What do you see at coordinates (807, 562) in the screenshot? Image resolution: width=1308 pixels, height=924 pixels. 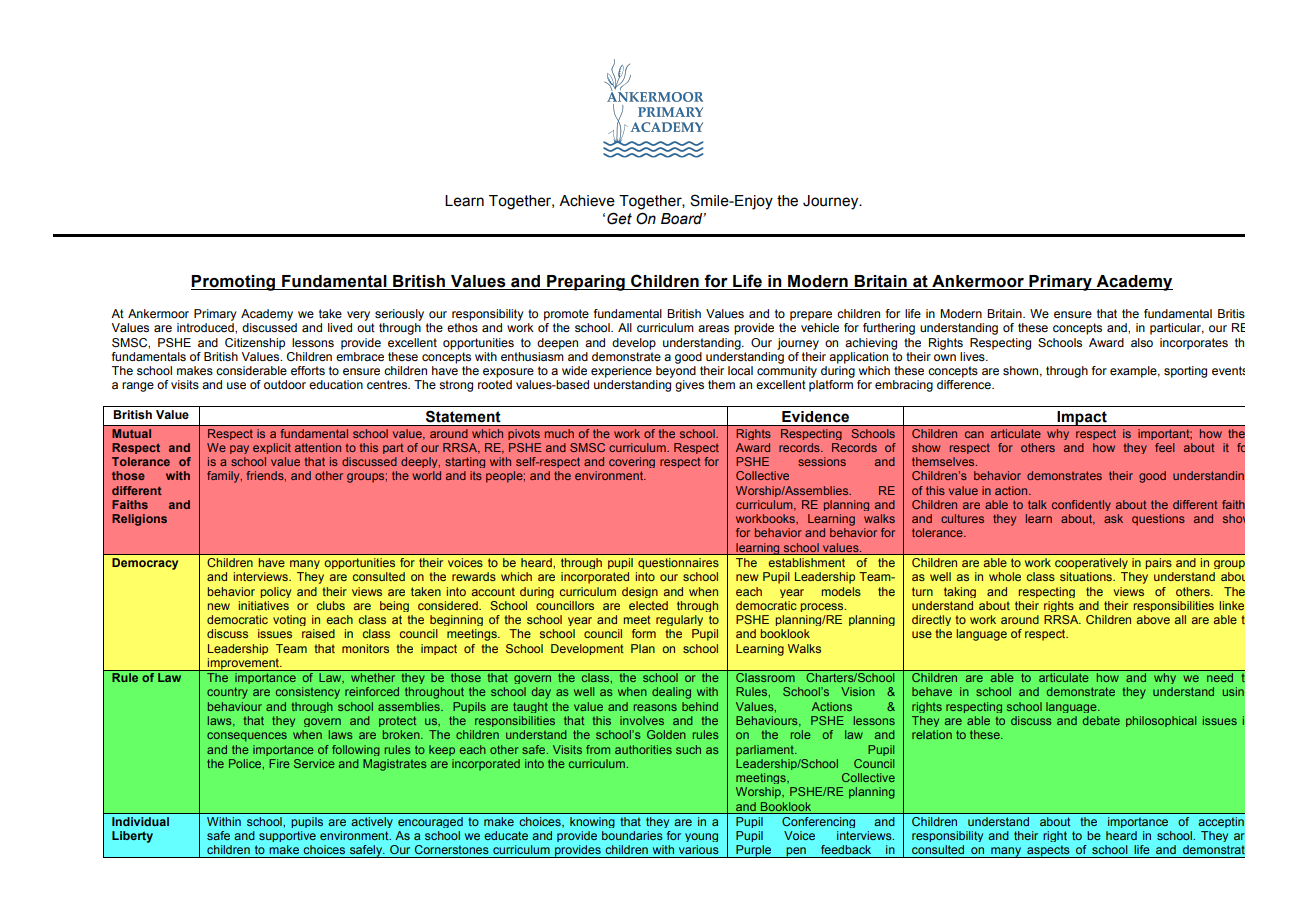 I see `establishment` at bounding box center [807, 562].
